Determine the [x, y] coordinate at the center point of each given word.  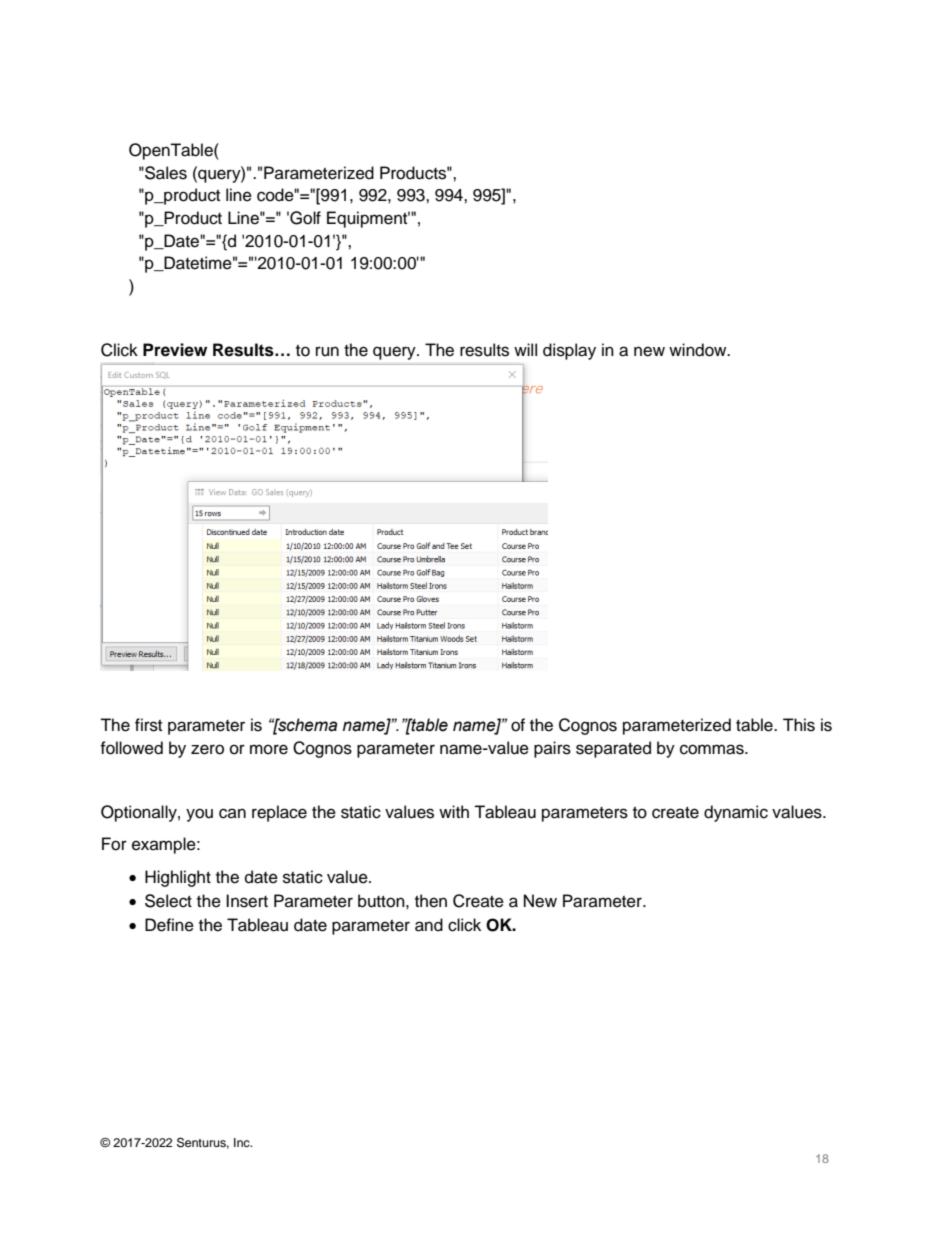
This [799, 725]
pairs [552, 749]
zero [207, 749]
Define [169, 925]
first [148, 725]
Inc [243, 1142]
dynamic [736, 813]
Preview [175, 350]
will [525, 349]
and [429, 925]
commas [713, 749]
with [454, 811]
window [699, 350]
